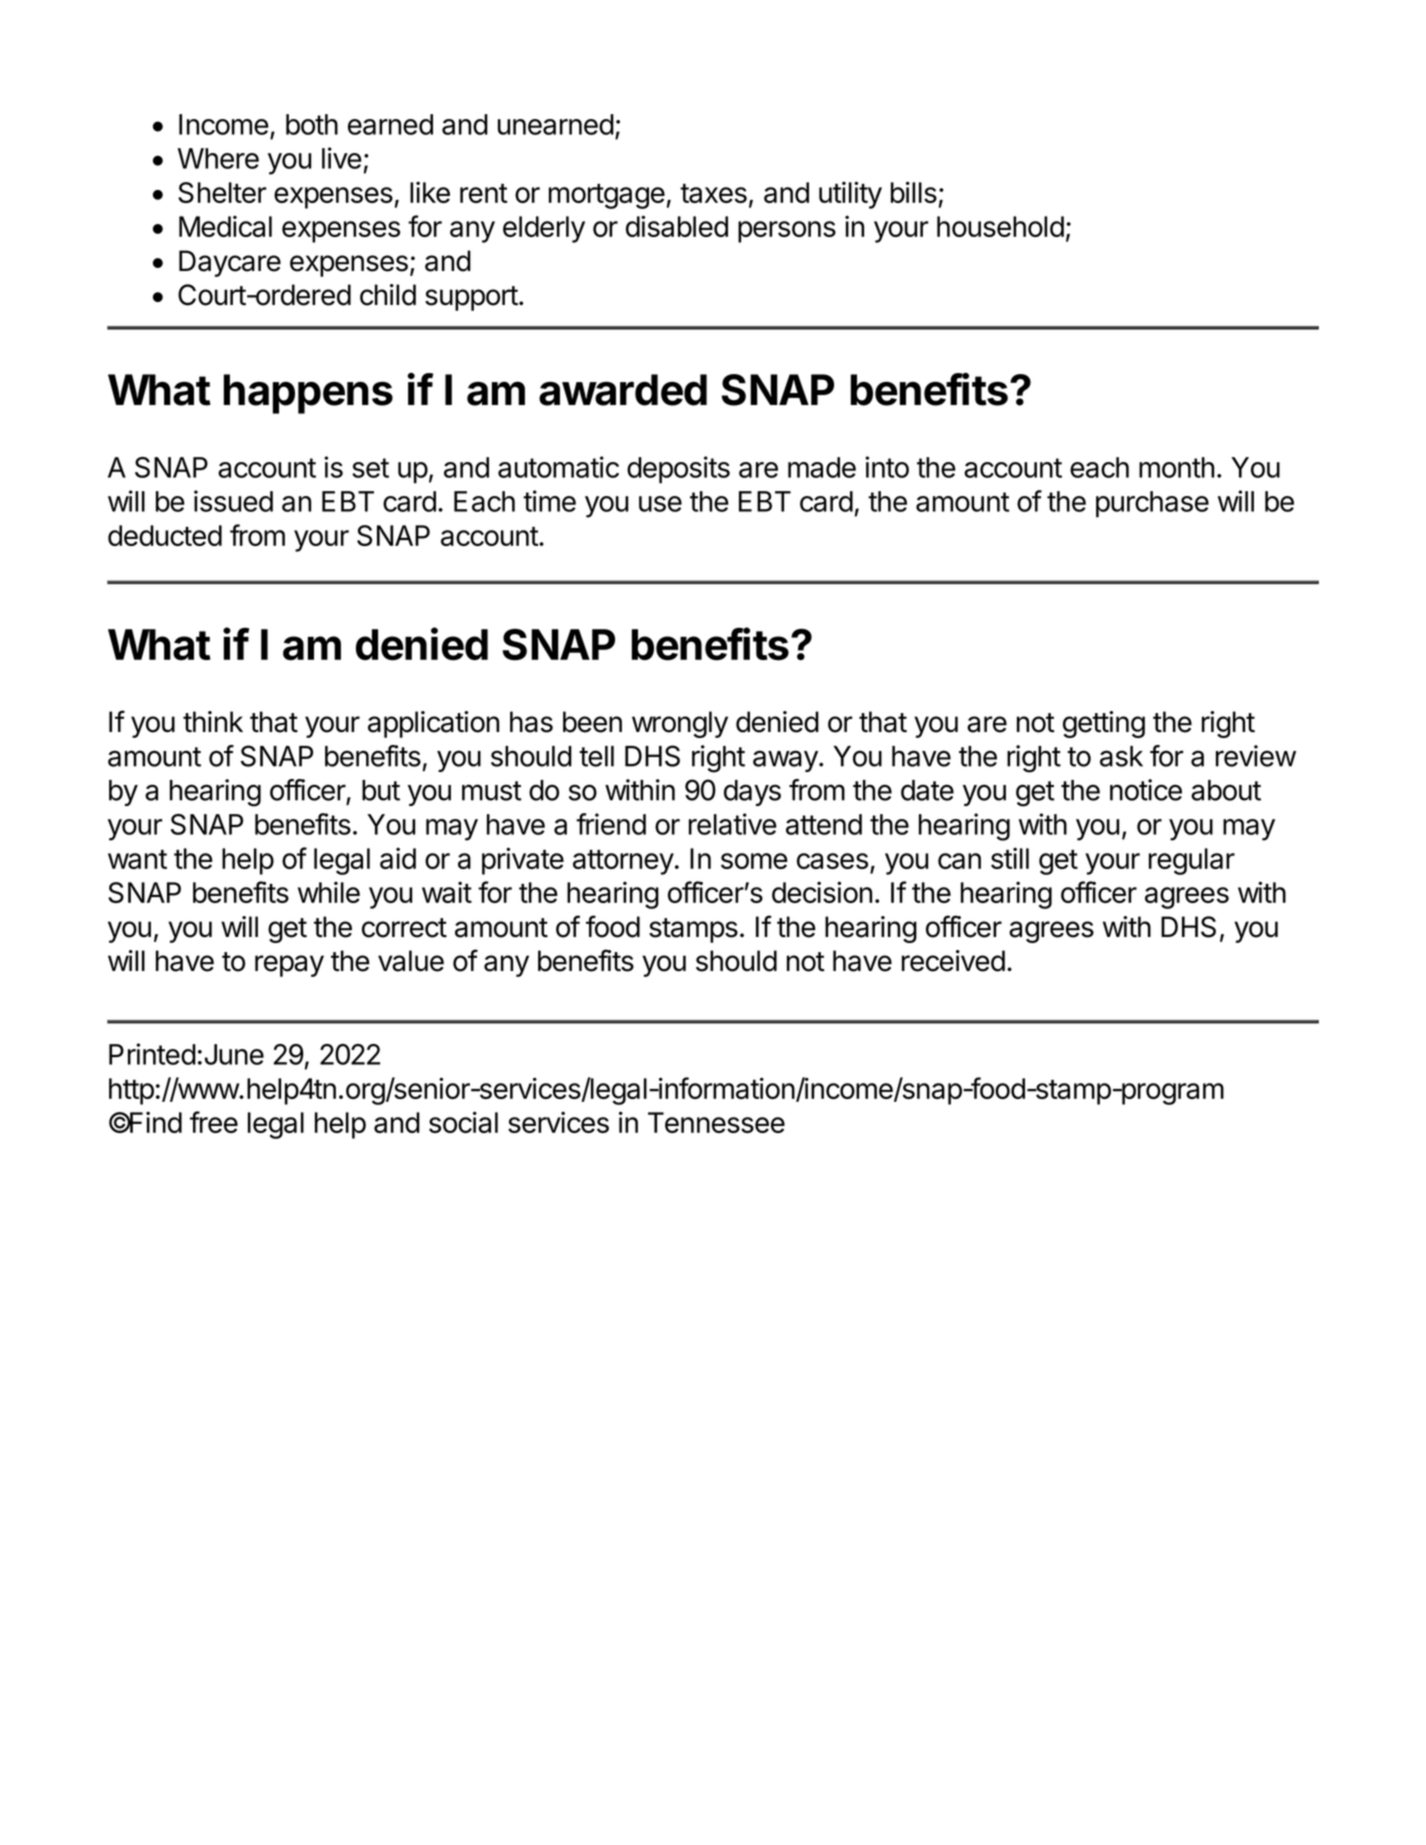  I want to click on deducted, so click(165, 535).
